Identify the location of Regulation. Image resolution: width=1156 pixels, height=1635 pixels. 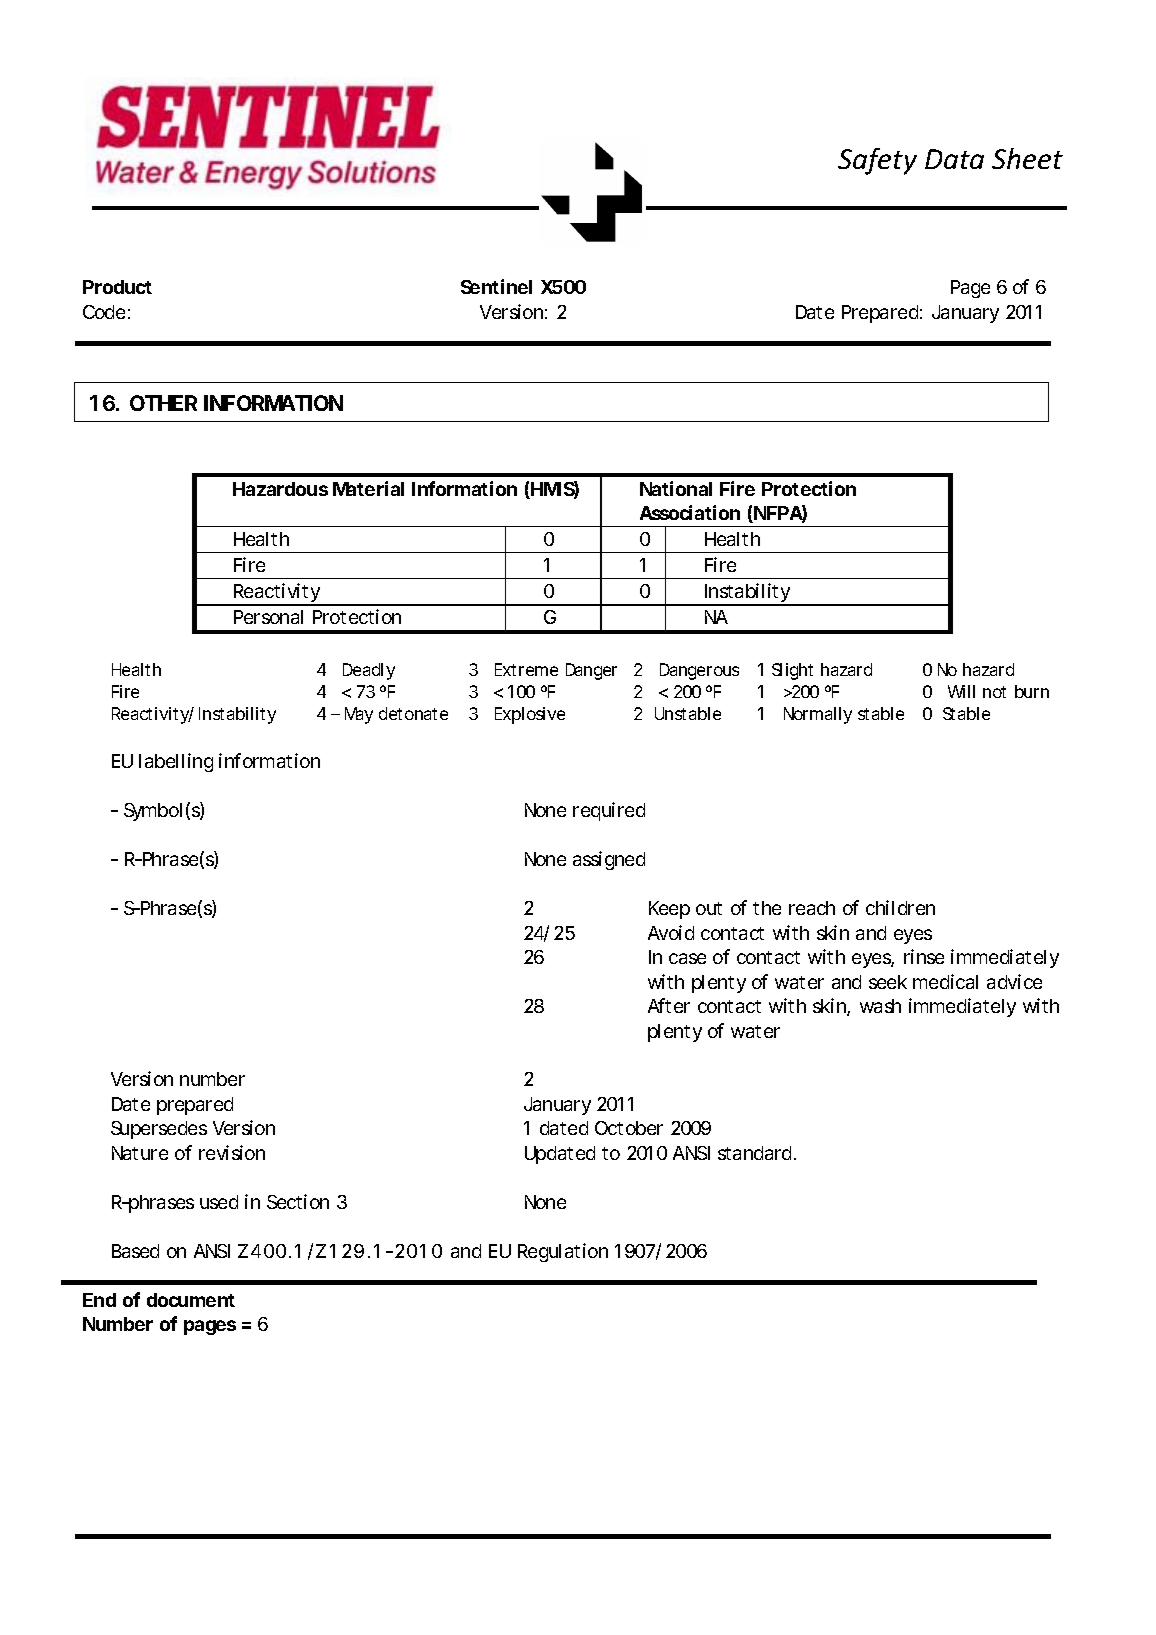
(563, 1252).
